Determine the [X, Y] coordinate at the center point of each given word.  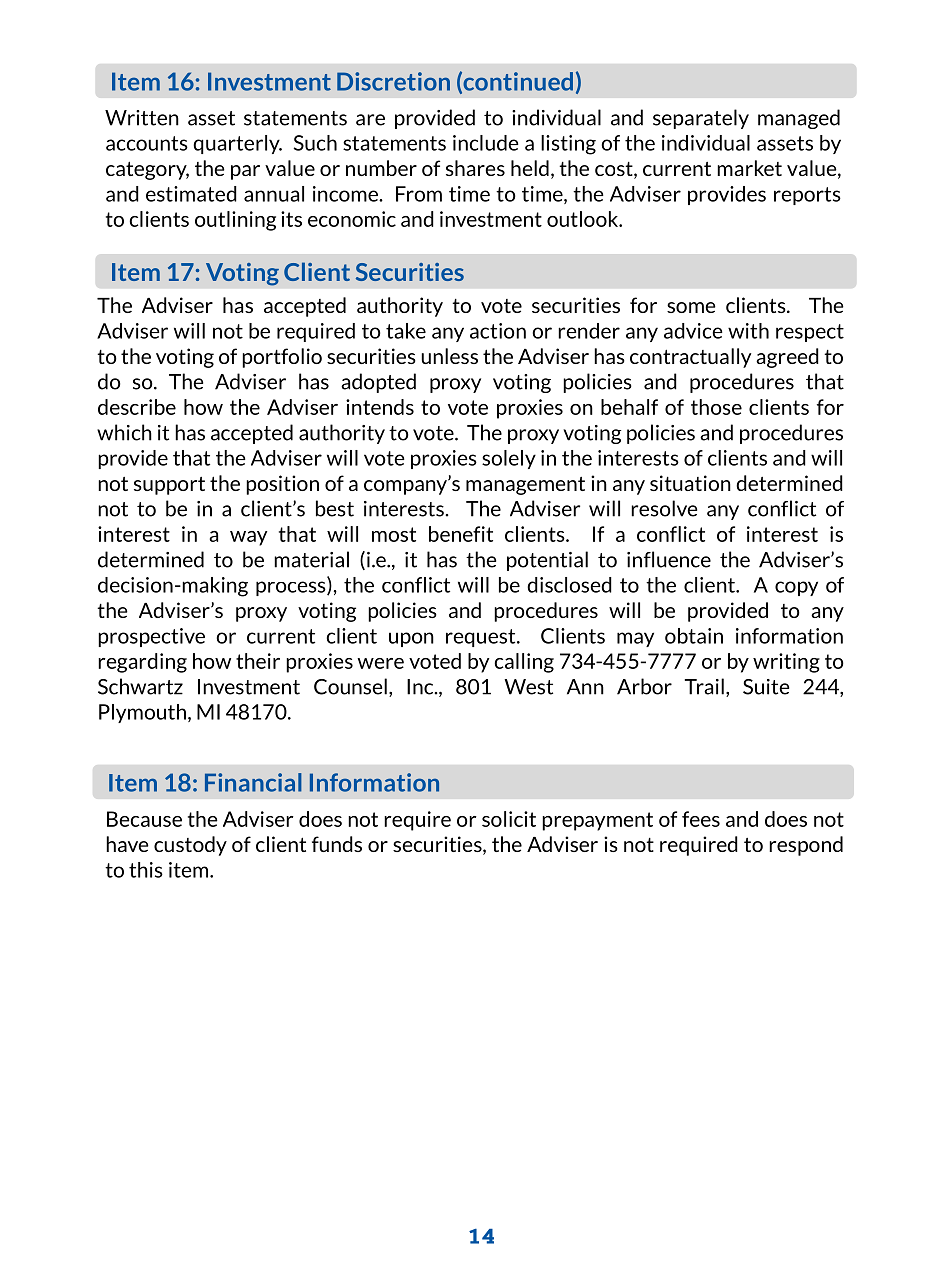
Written [142, 118]
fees [701, 819]
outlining [235, 221]
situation [690, 483]
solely [509, 459]
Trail [704, 686]
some [691, 307]
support [169, 486]
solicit [509, 819]
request [482, 638]
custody [190, 846]
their [258, 661]
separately [701, 119]
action [498, 331]
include [486, 143]
